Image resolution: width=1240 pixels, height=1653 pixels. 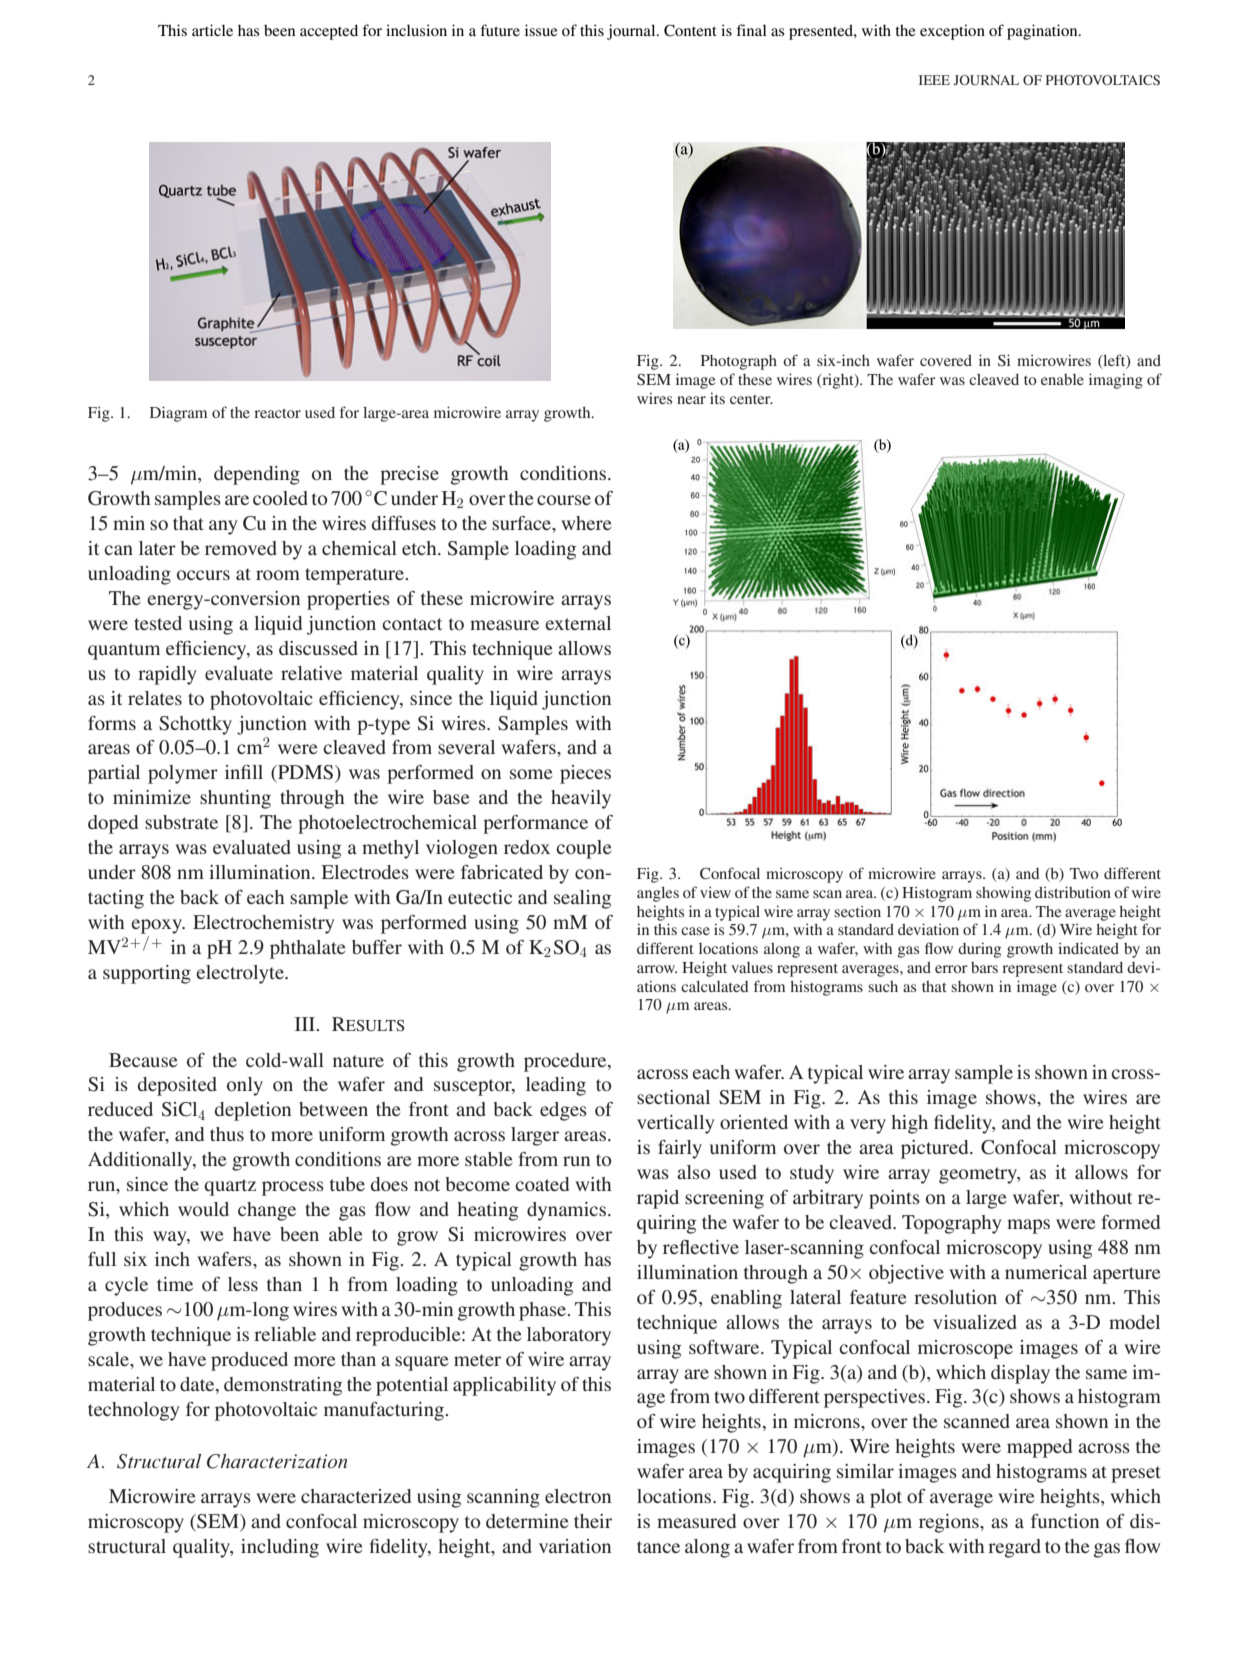 I want to click on where, so click(x=586, y=523).
